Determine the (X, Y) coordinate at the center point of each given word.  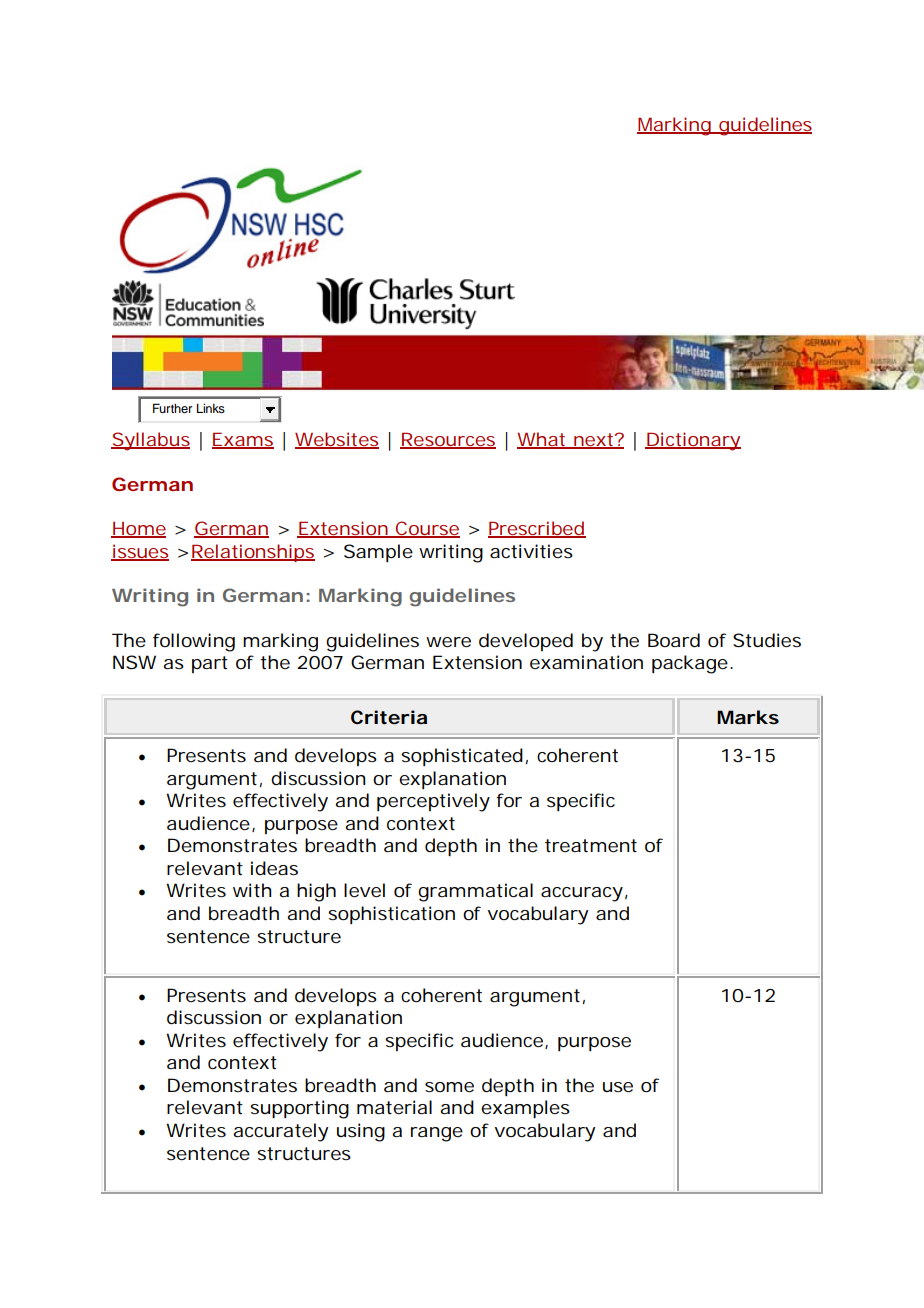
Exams (243, 440)
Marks (748, 717)
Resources (448, 440)
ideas (274, 868)
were (448, 642)
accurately (281, 1132)
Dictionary (693, 441)
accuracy (582, 894)
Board (674, 640)
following (194, 642)
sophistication (391, 915)
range (437, 1134)
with (252, 890)
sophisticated (462, 757)
